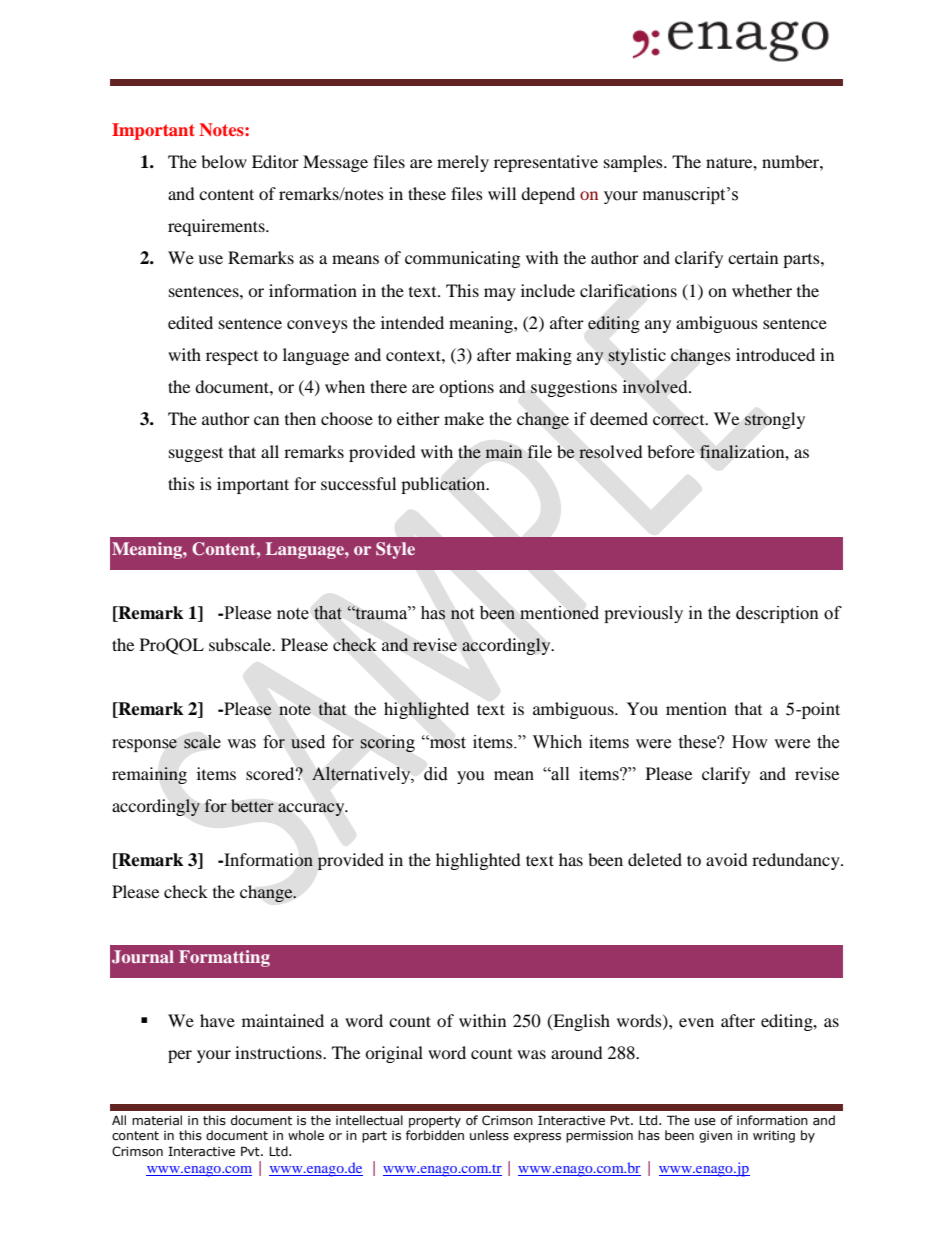 This image has width=952, height=1233. I want to click on property, so click(435, 1122).
